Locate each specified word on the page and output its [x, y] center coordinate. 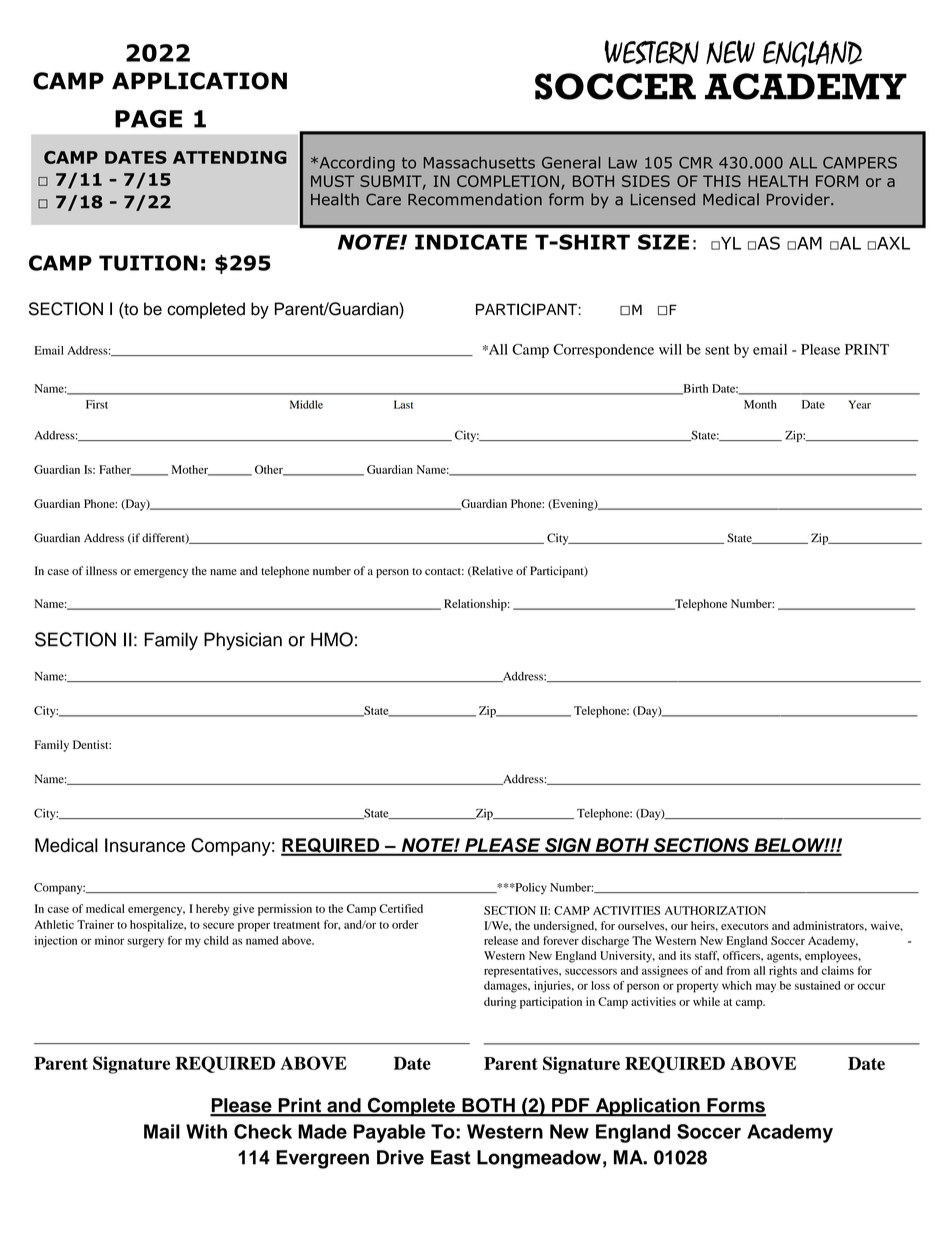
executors [745, 926]
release [501, 940]
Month [760, 404]
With [206, 1131]
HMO [332, 639]
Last [403, 404]
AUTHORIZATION [715, 910]
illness [101, 570]
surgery [145, 943]
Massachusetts [479, 162]
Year [859, 404]
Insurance [145, 845]
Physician [243, 641]
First [97, 404]
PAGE [148, 119]
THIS [722, 181]
